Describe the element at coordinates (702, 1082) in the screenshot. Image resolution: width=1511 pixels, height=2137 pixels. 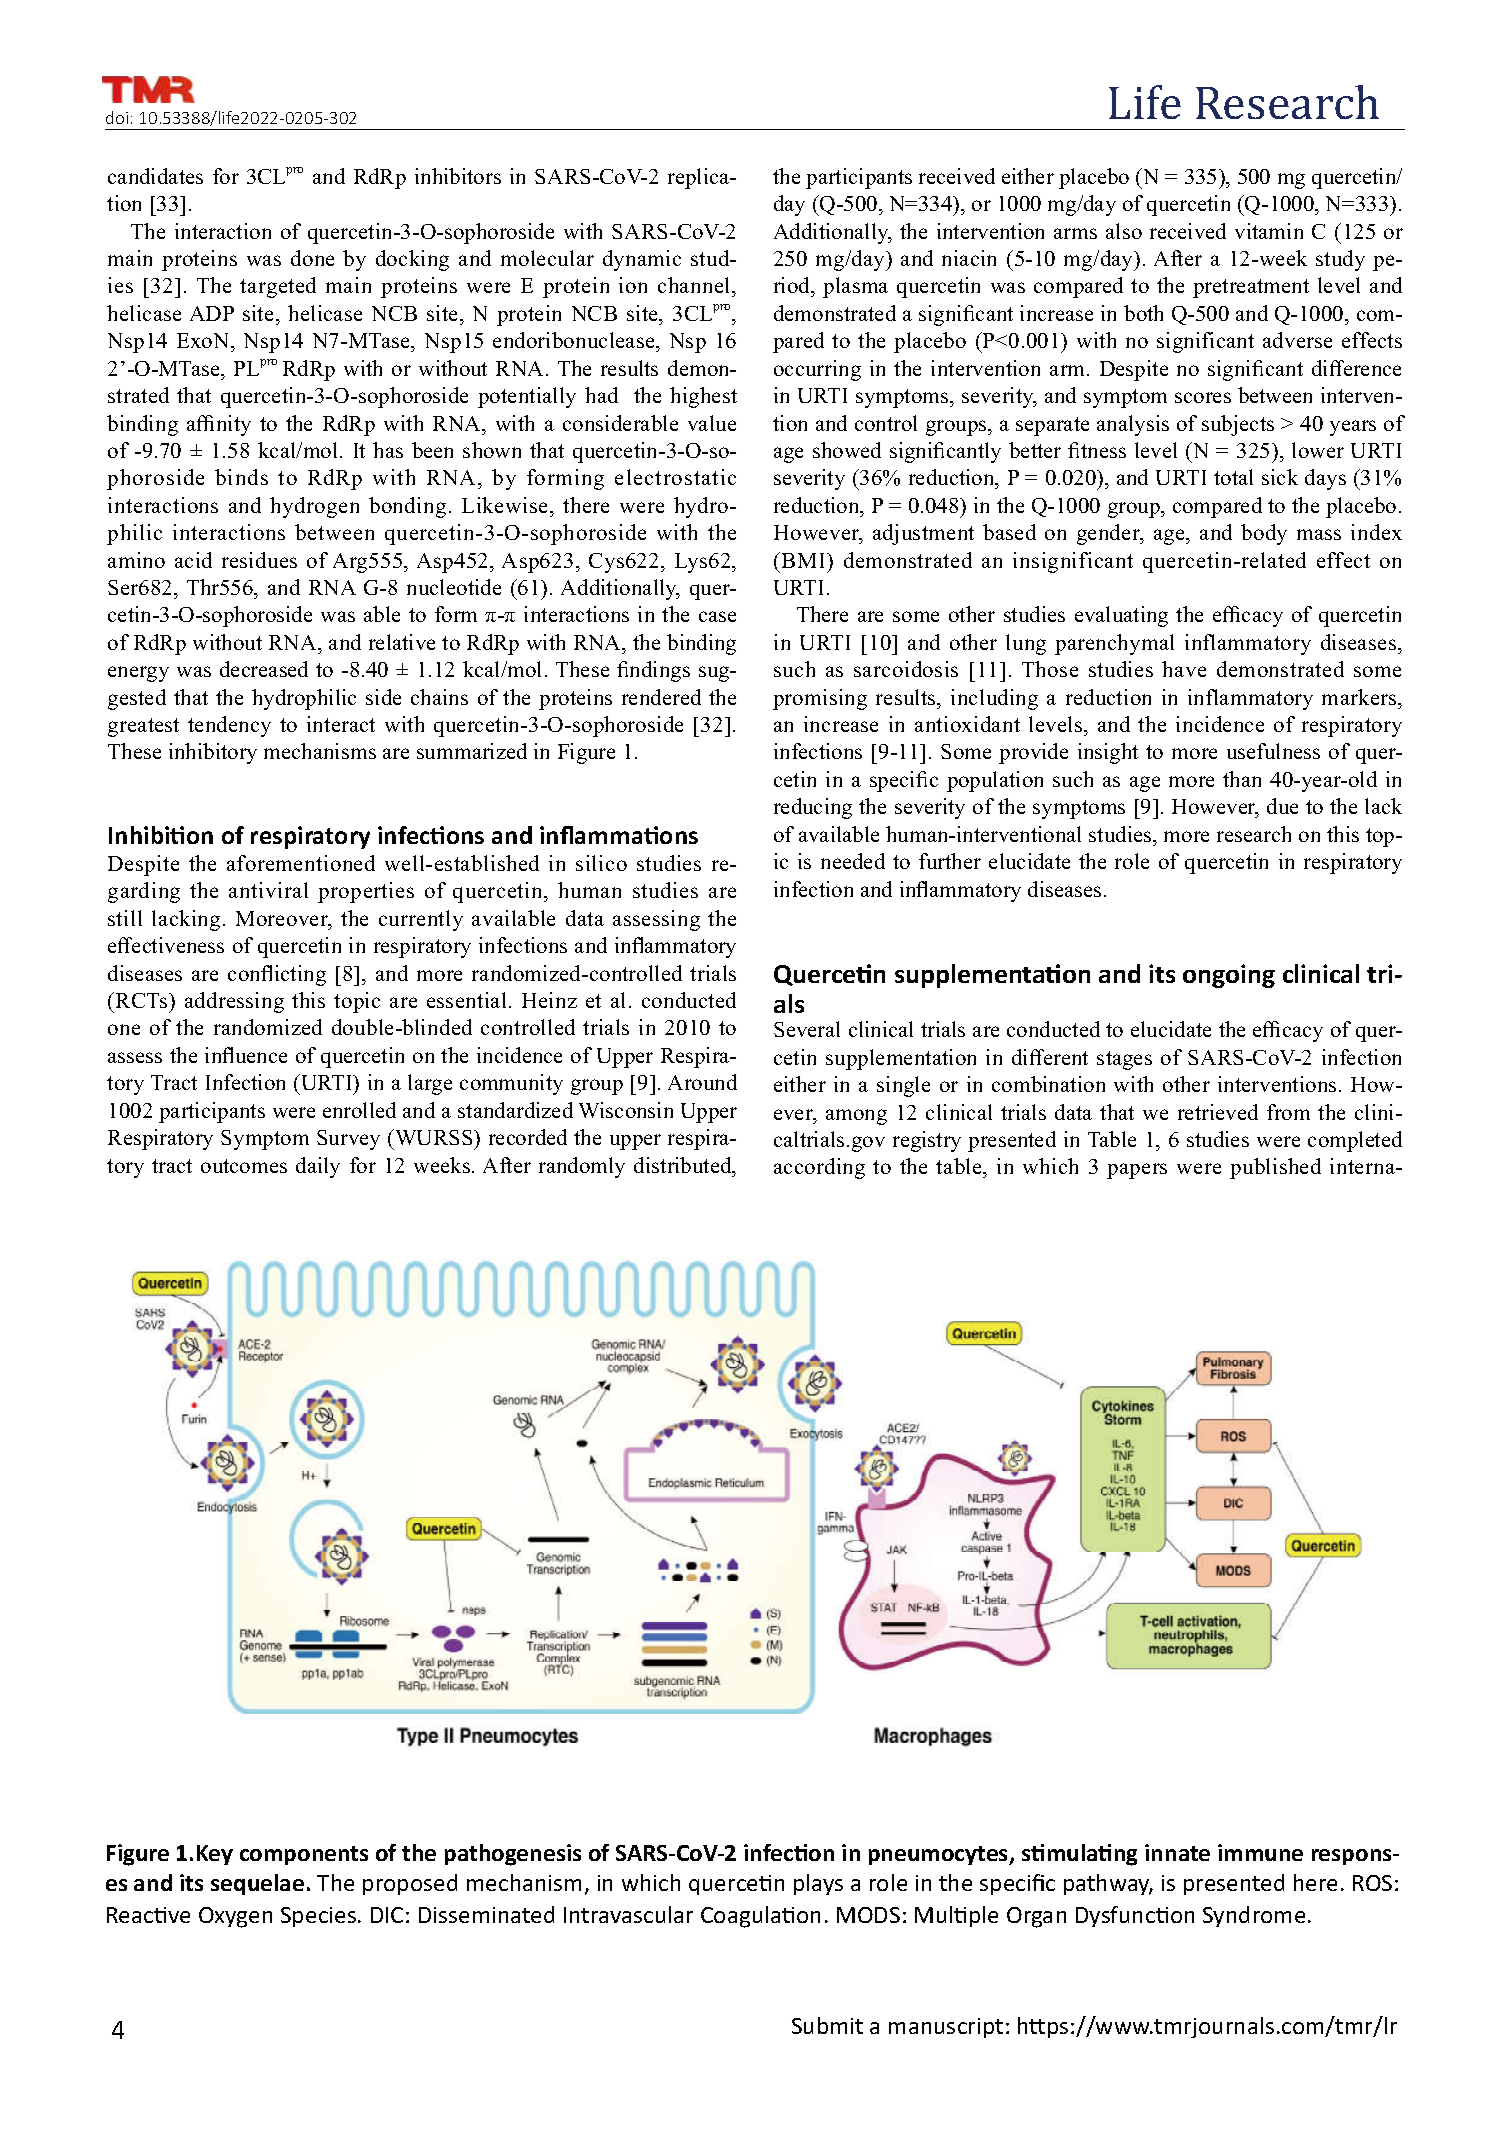
I see `Around` at that location.
